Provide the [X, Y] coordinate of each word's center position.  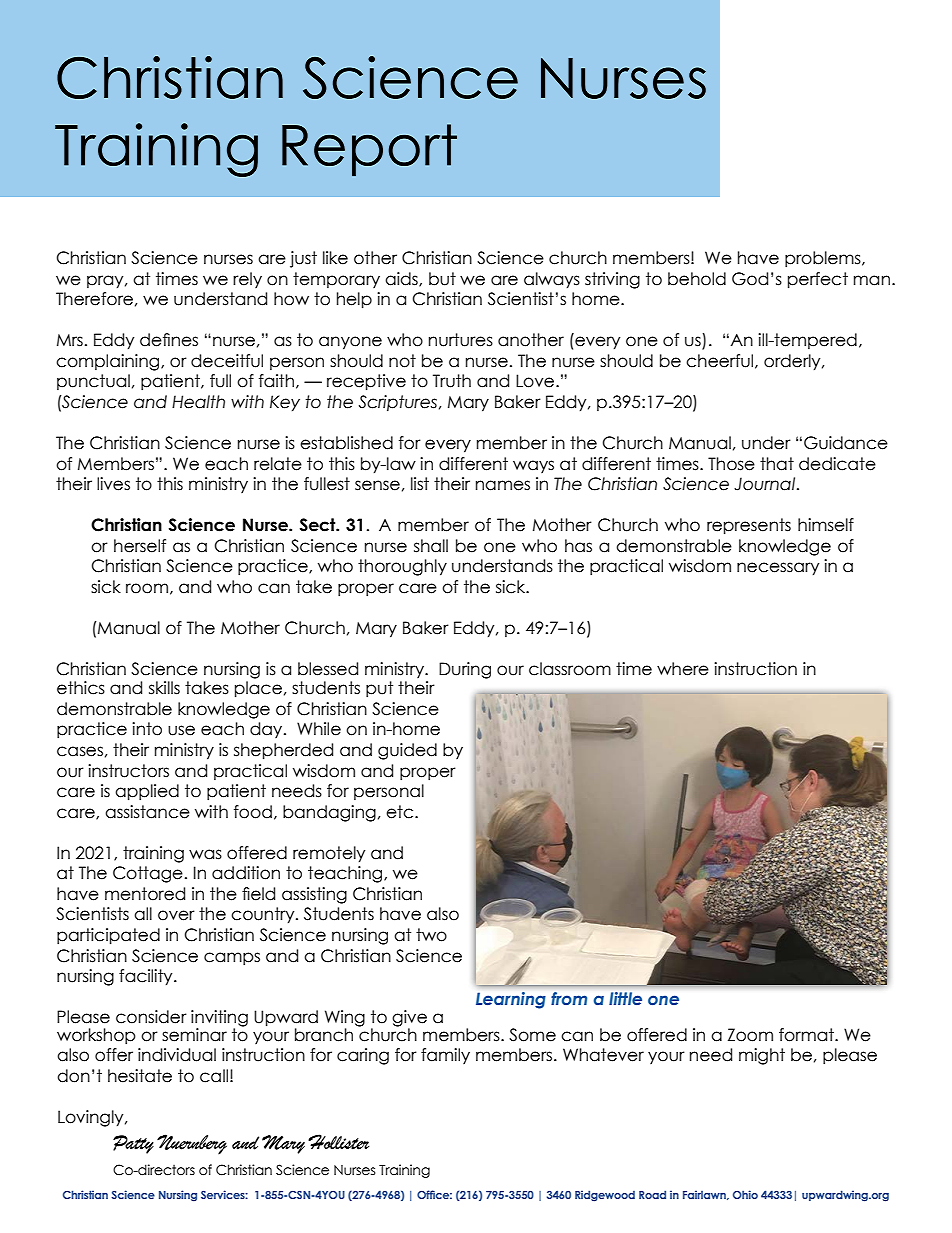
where [683, 669]
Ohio [745, 1194]
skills [164, 688]
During [465, 670]
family [445, 1056]
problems [824, 259]
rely [247, 280]
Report [369, 150]
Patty [133, 1144]
